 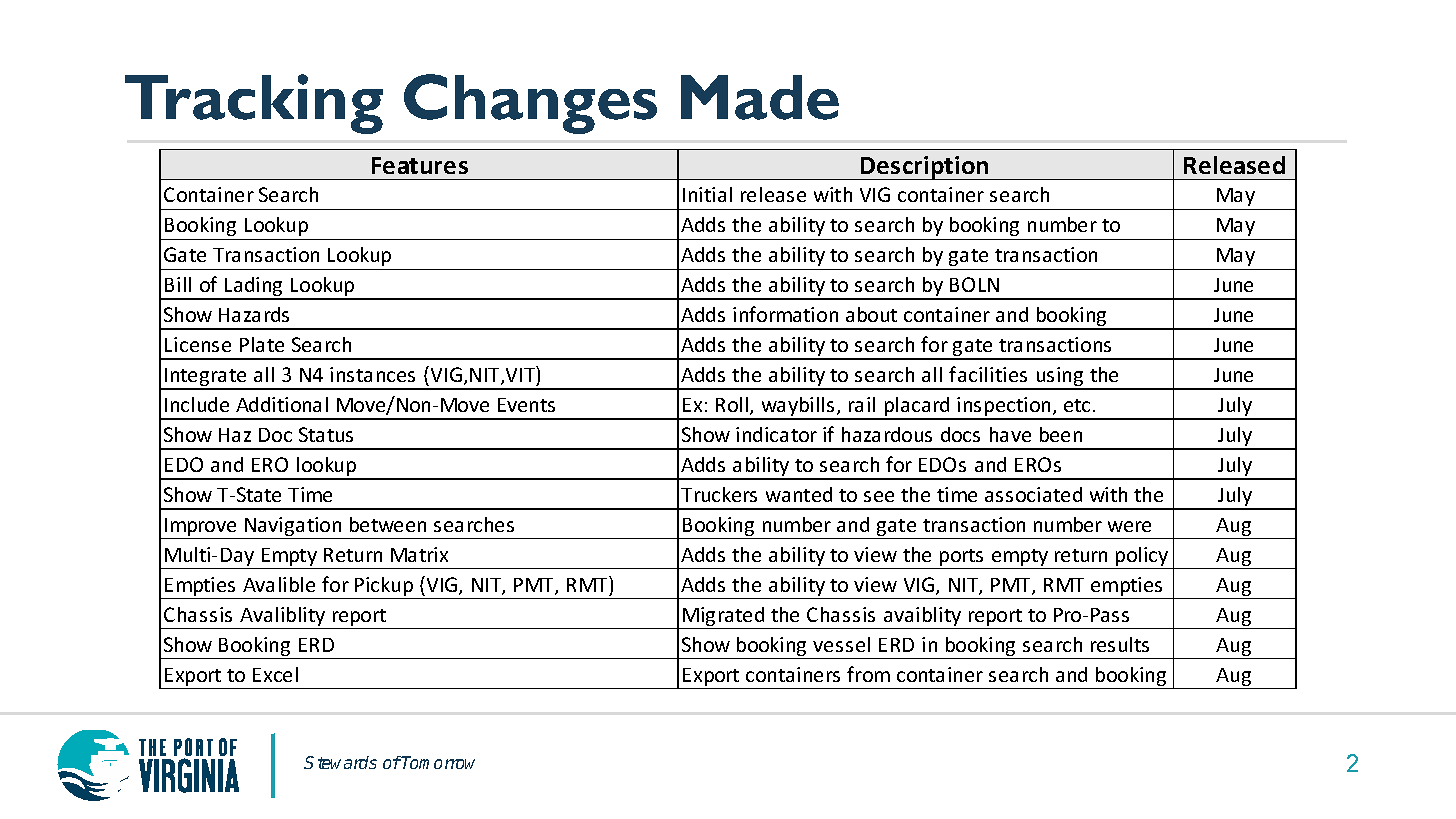 What do you see at coordinates (1033, 494) in the document?
I see `associated` at bounding box center [1033, 494].
